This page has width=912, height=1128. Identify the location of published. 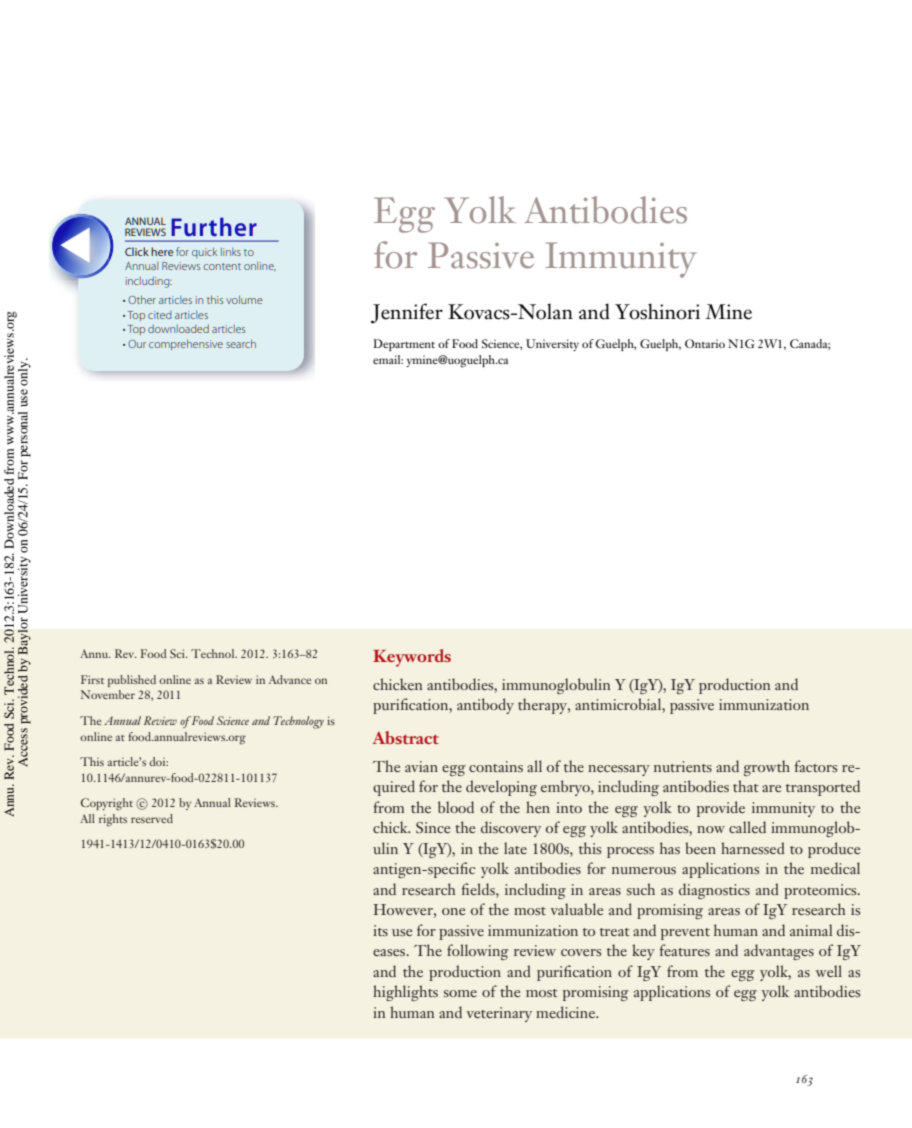
(132, 681).
